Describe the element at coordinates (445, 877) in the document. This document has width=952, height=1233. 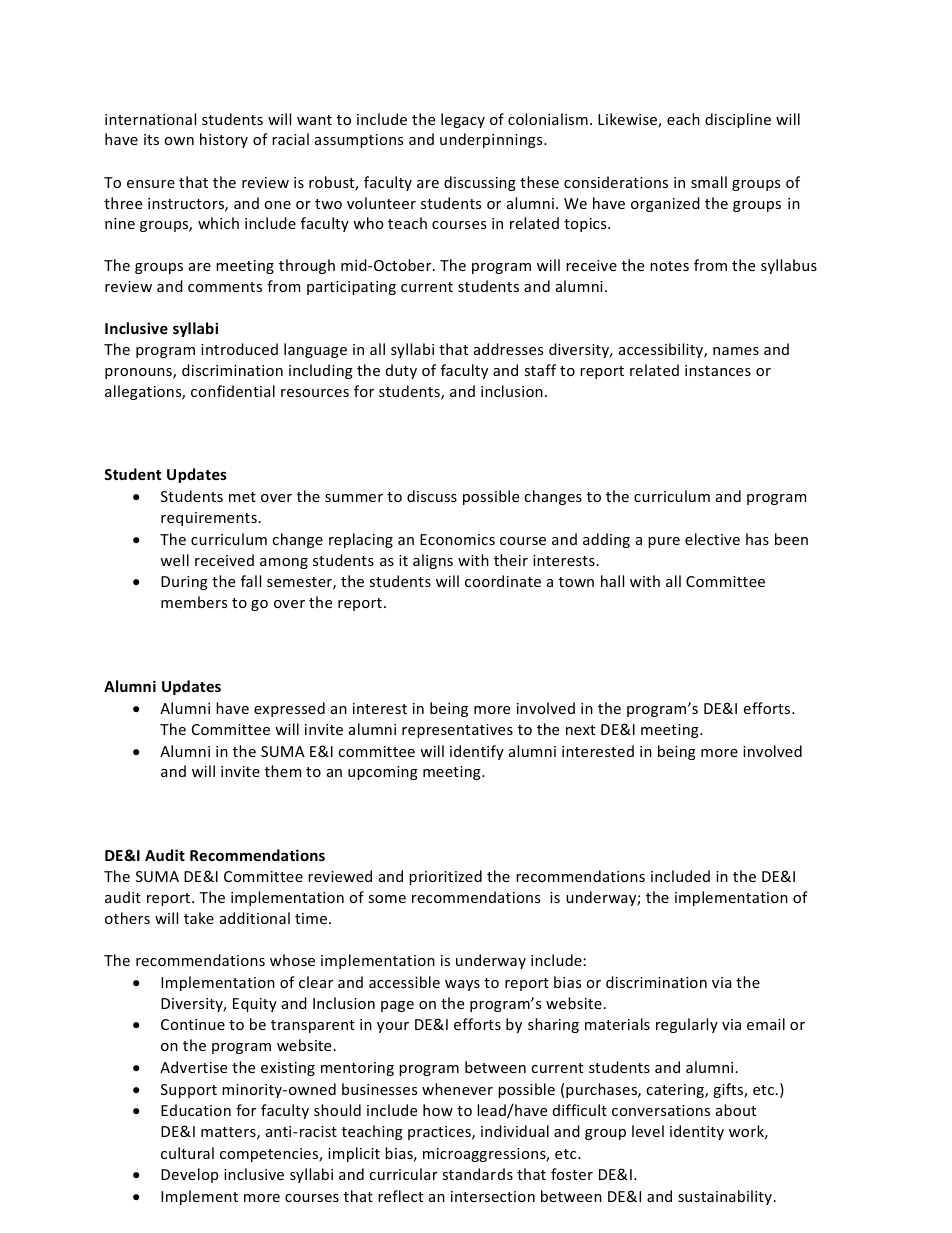
I see `prioritized` at that location.
